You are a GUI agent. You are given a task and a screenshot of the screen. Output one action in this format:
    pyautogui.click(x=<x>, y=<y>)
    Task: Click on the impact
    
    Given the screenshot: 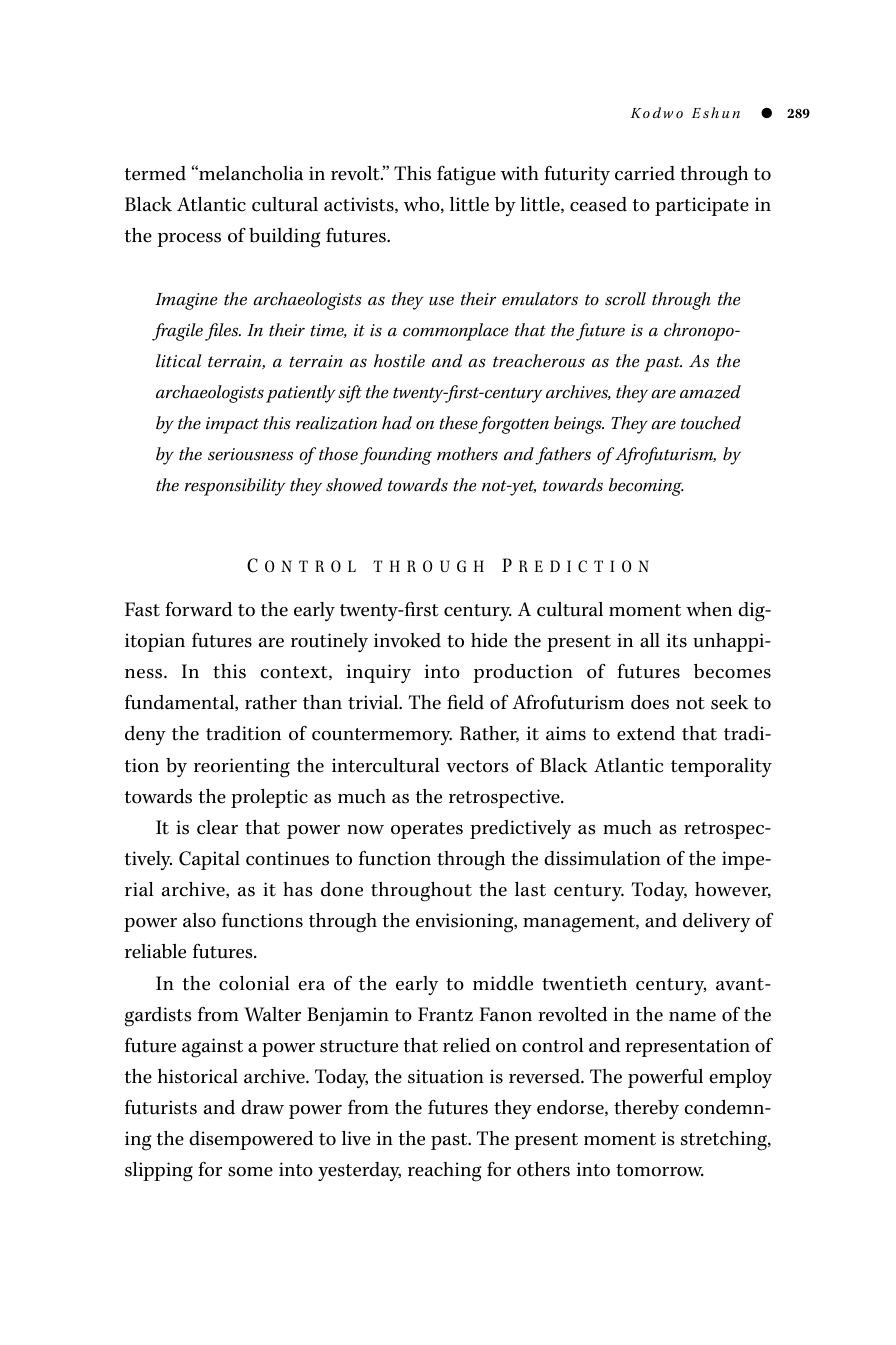 What is the action you would take?
    pyautogui.click(x=232, y=425)
